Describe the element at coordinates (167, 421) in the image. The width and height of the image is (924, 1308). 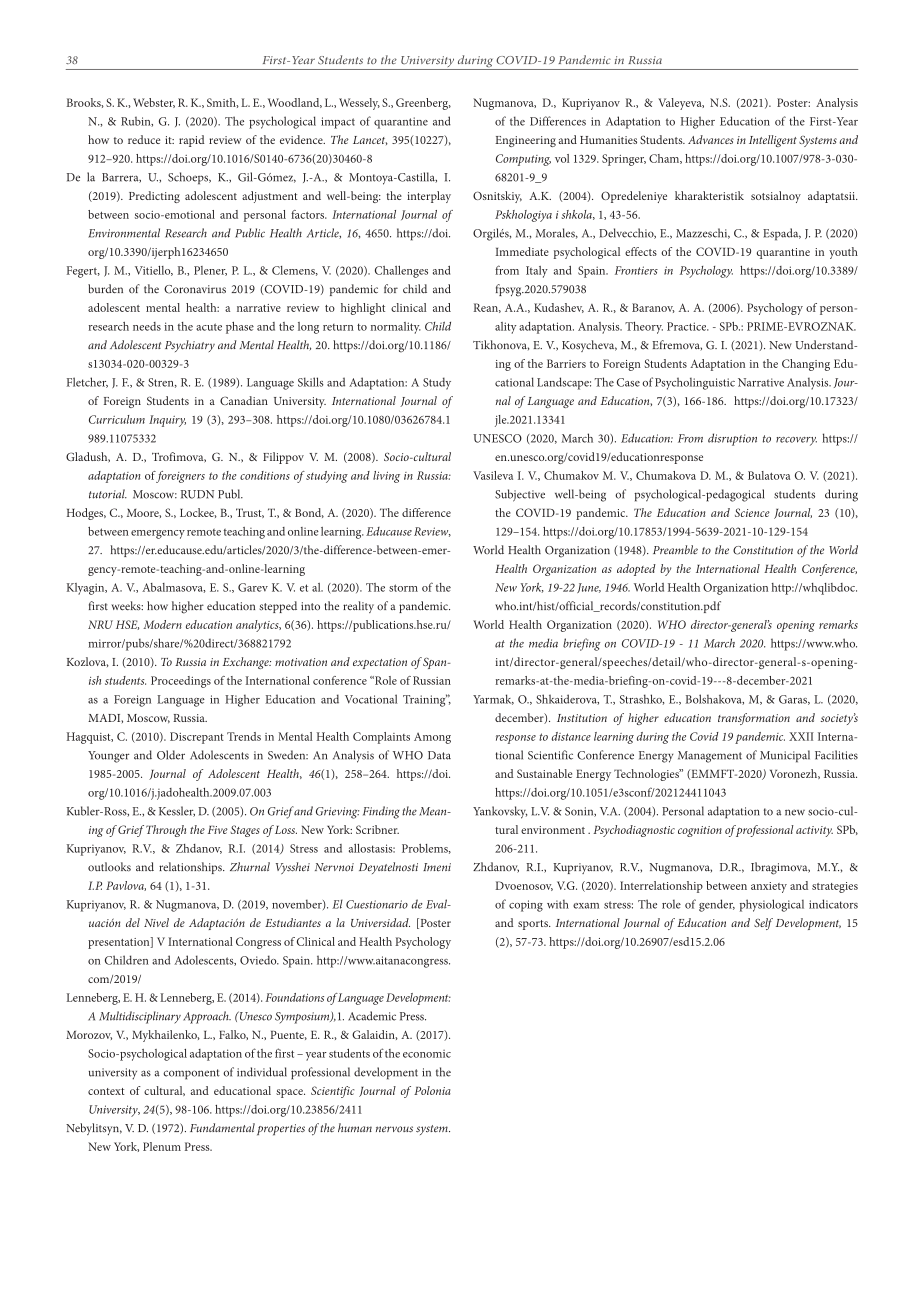
I see `Inquiry` at that location.
